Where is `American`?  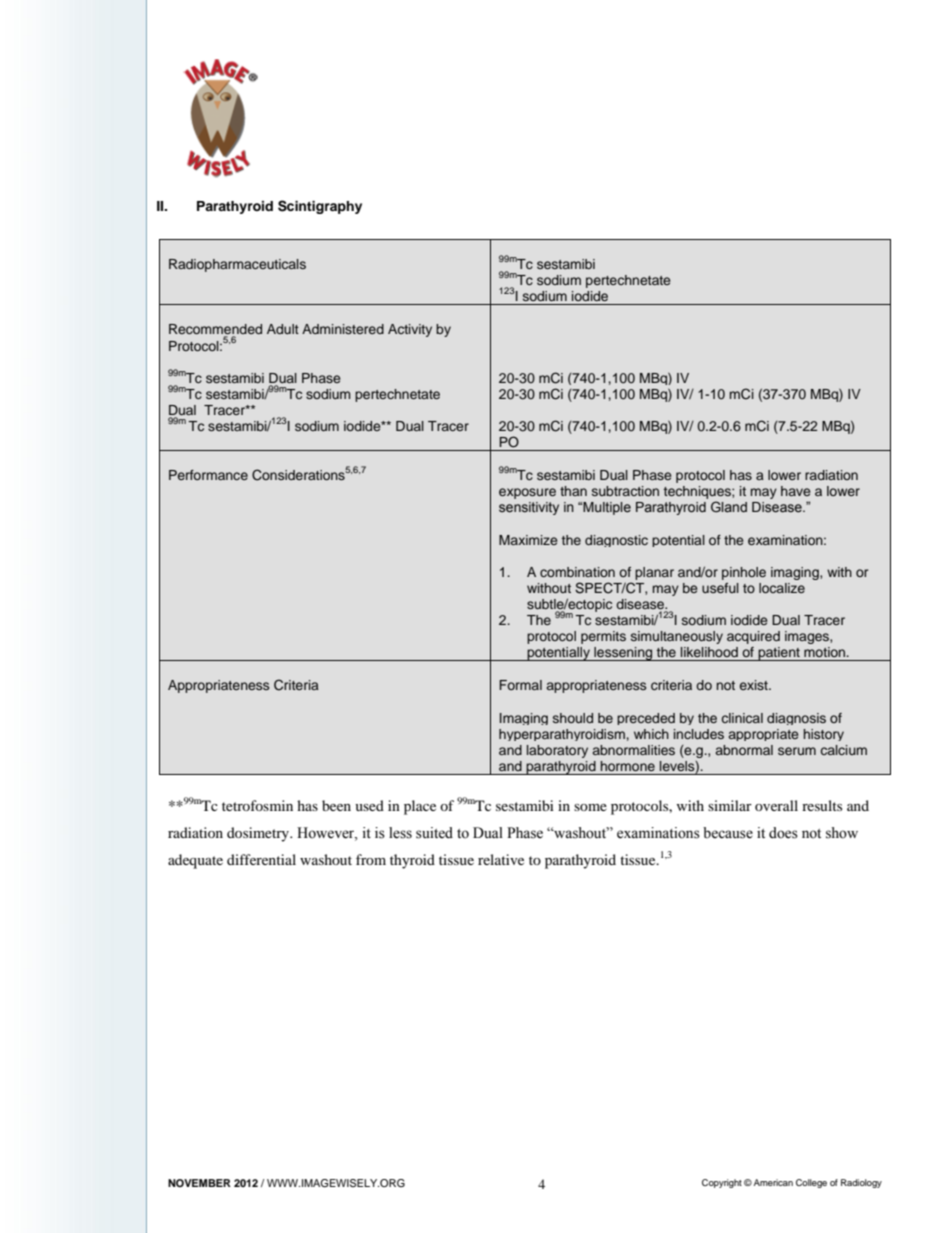
American is located at coordinates (773, 1182).
